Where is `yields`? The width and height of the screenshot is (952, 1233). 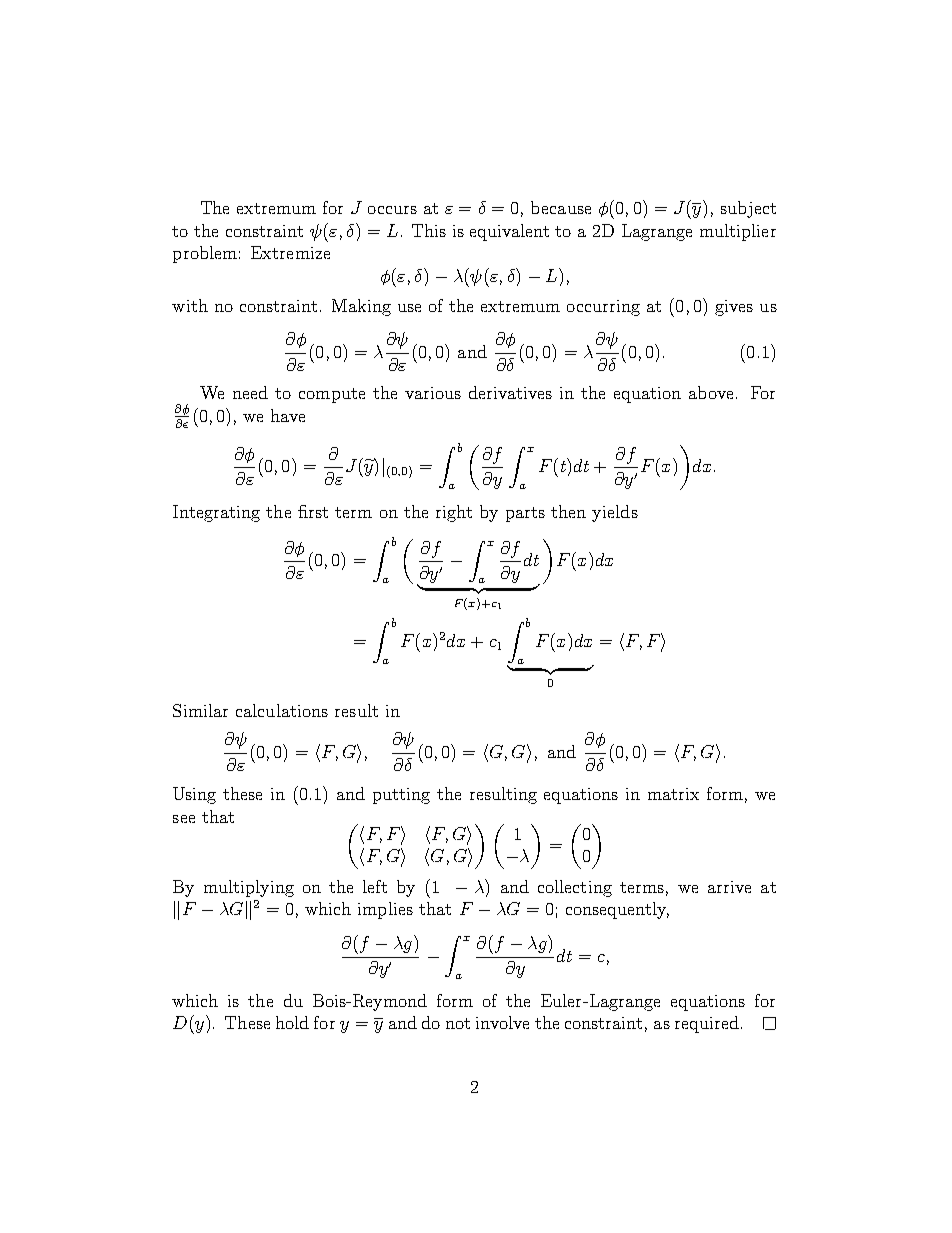 yields is located at coordinates (615, 513).
